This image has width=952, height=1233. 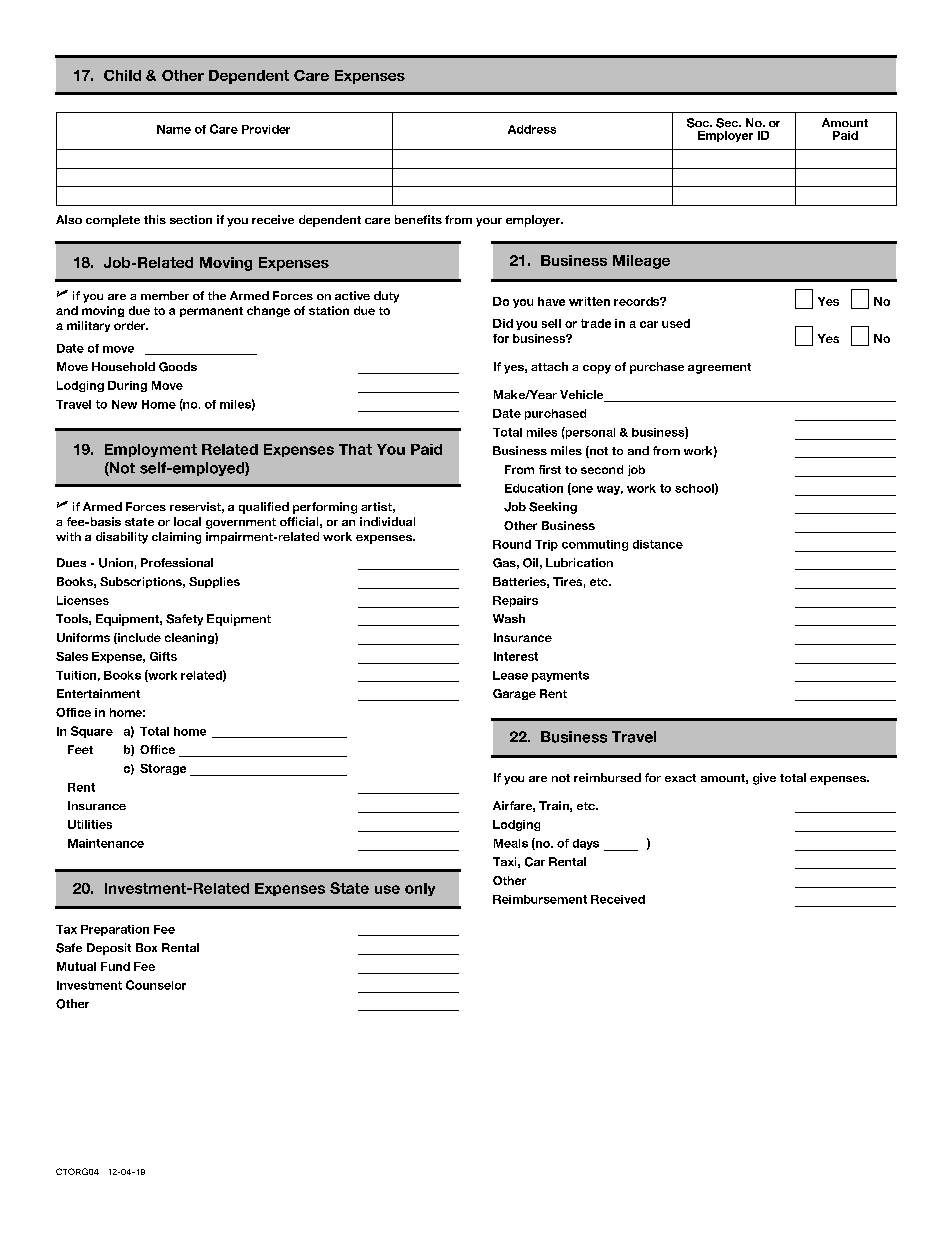 I want to click on Lease, so click(x=510, y=675).
